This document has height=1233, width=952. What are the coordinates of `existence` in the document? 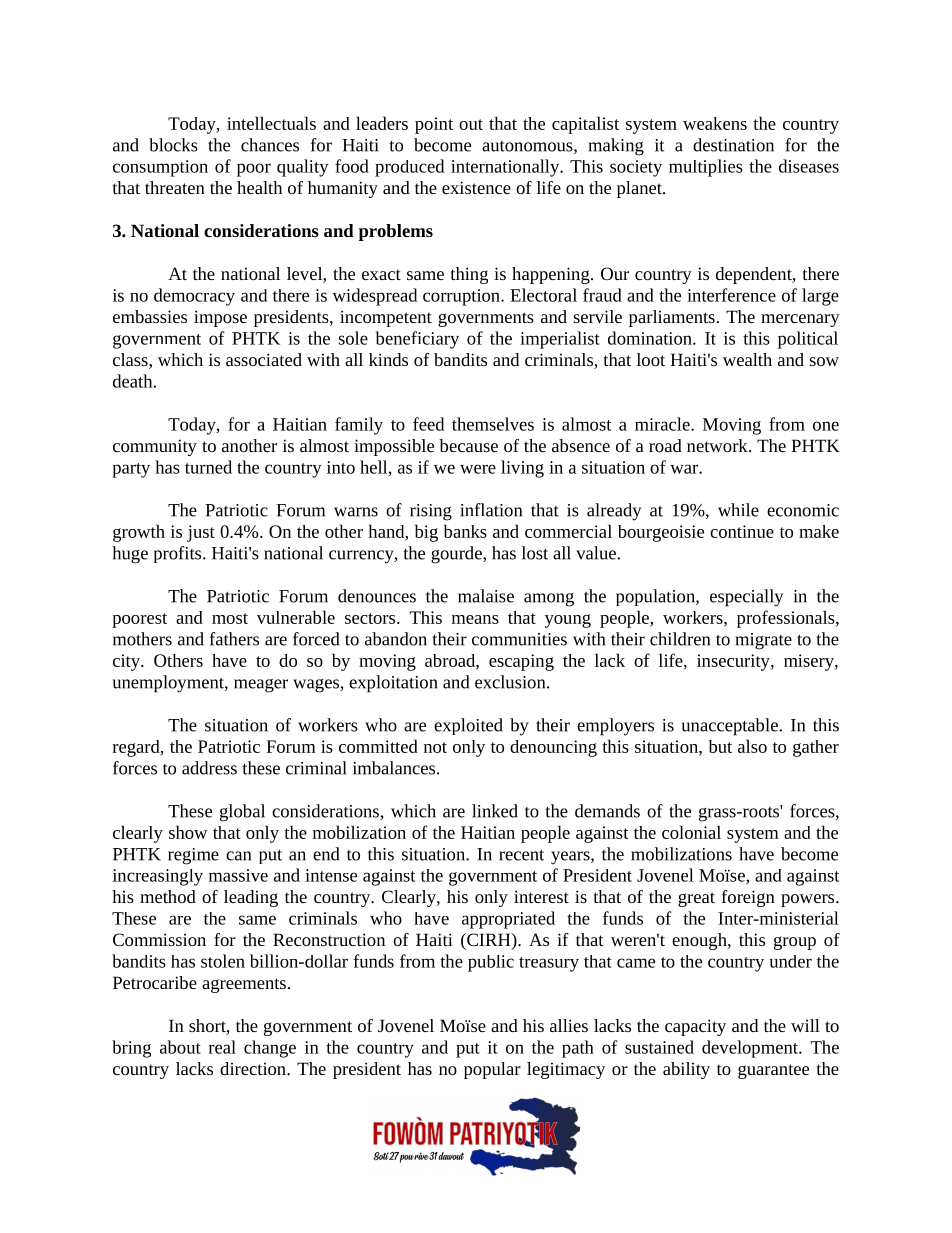 It's located at (476, 187).
